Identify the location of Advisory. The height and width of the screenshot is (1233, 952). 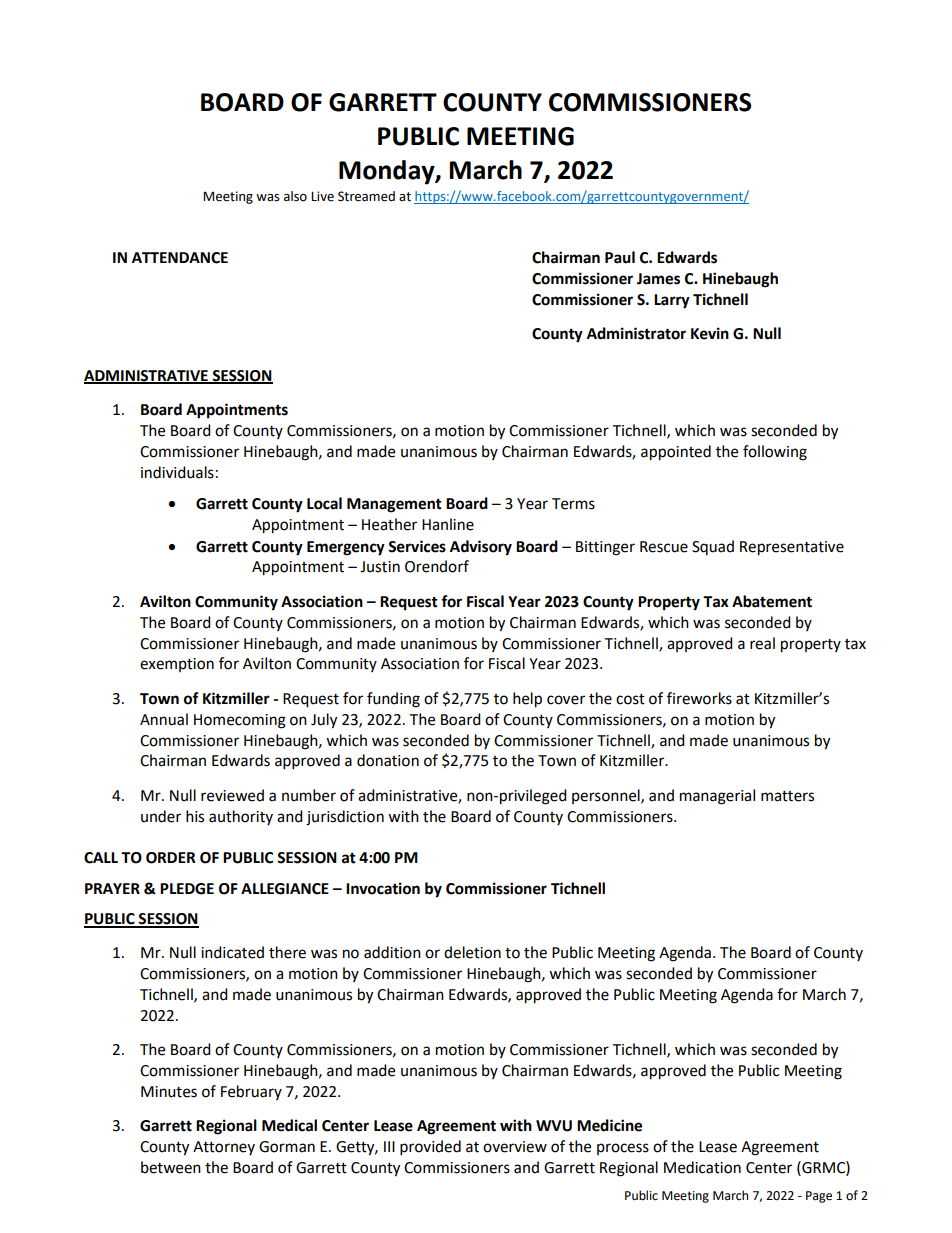
(481, 548).
